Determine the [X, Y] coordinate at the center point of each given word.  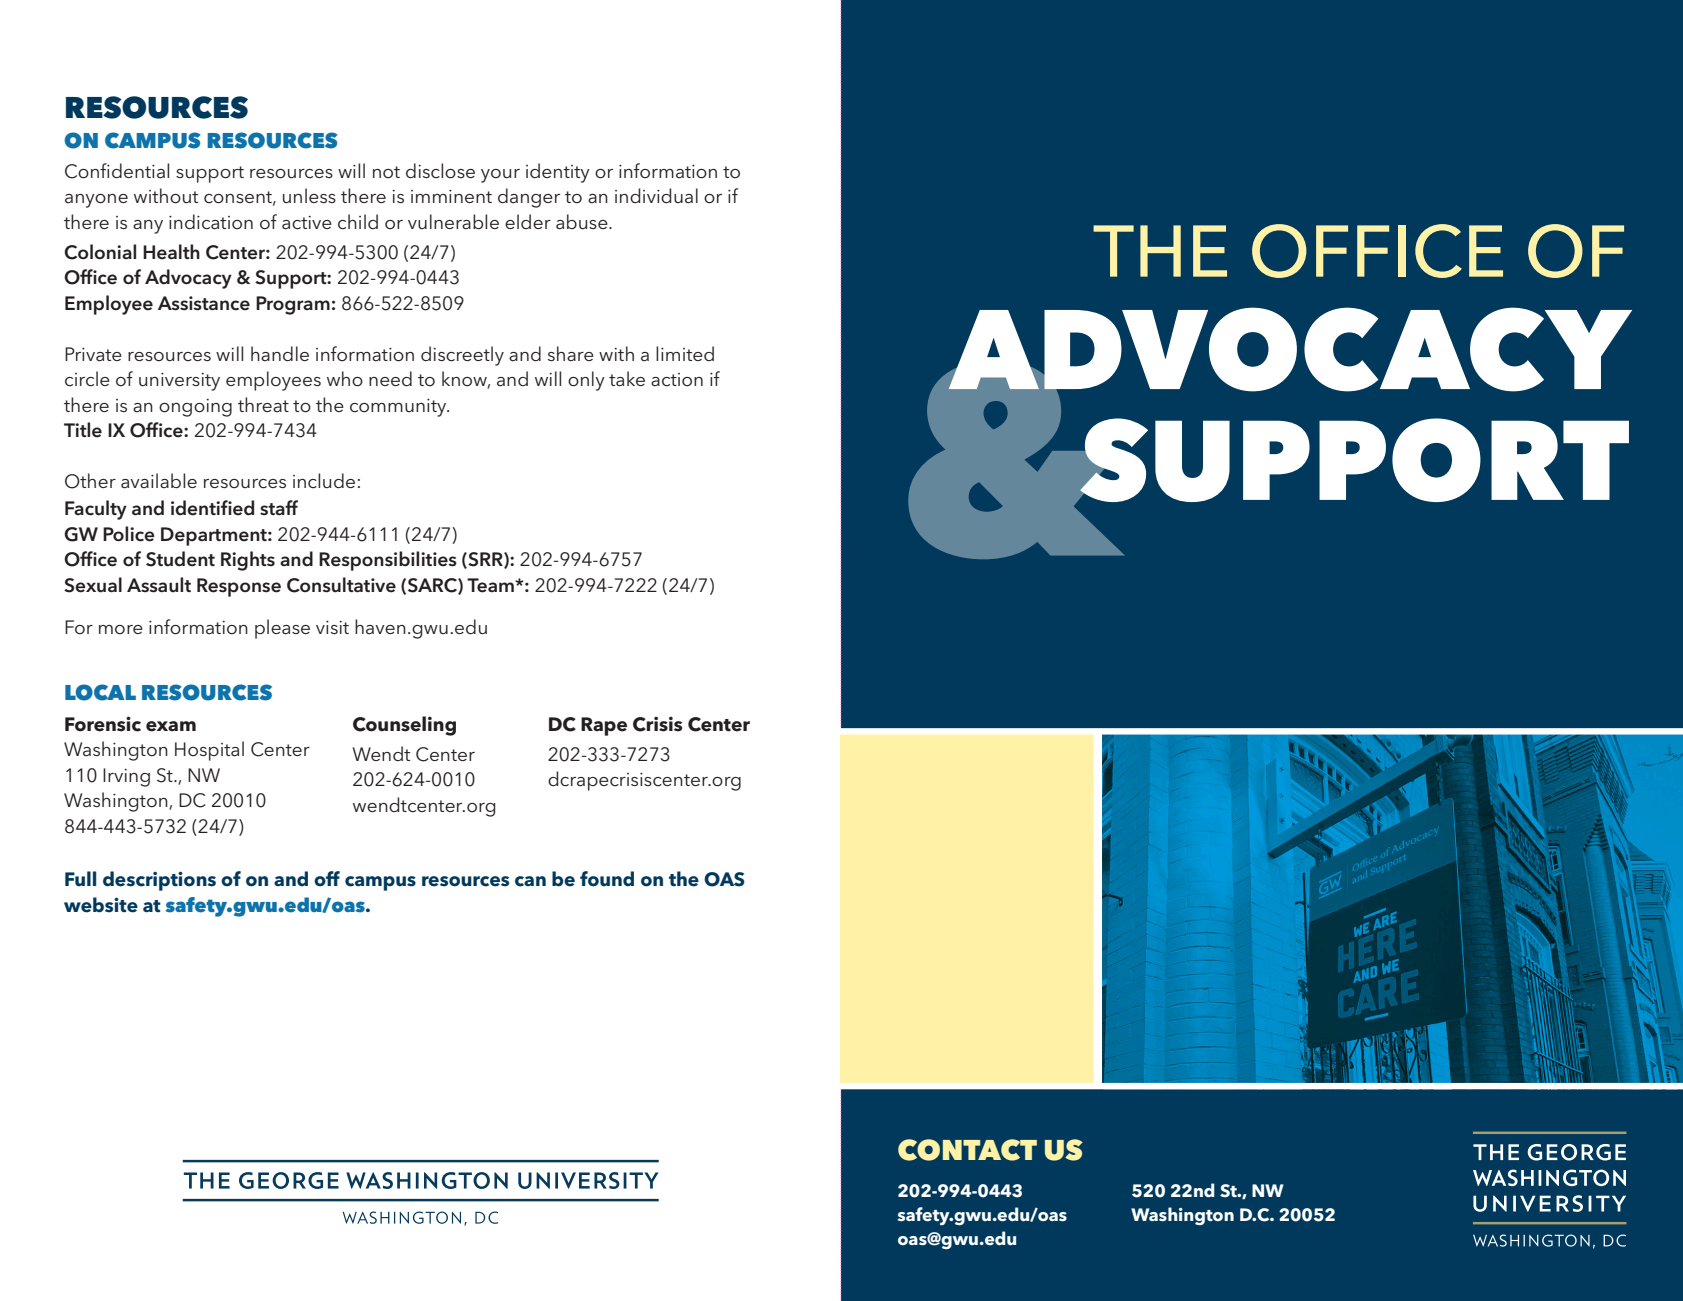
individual [656, 196]
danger [529, 198]
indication [211, 222]
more [121, 630]
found [607, 879]
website [101, 905]
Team [491, 585]
